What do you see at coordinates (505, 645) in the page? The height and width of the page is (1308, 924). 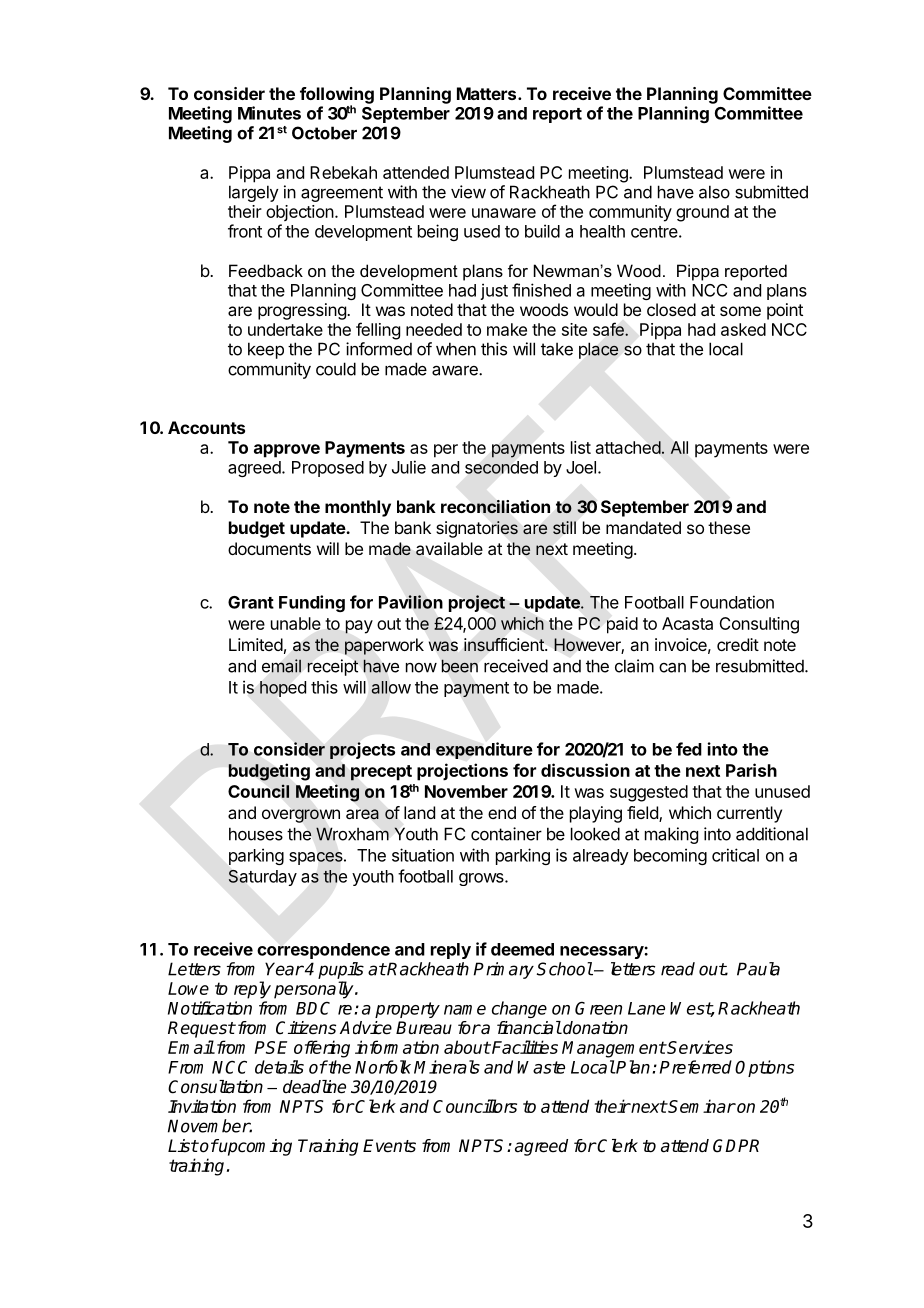 I see `insufficient` at bounding box center [505, 645].
